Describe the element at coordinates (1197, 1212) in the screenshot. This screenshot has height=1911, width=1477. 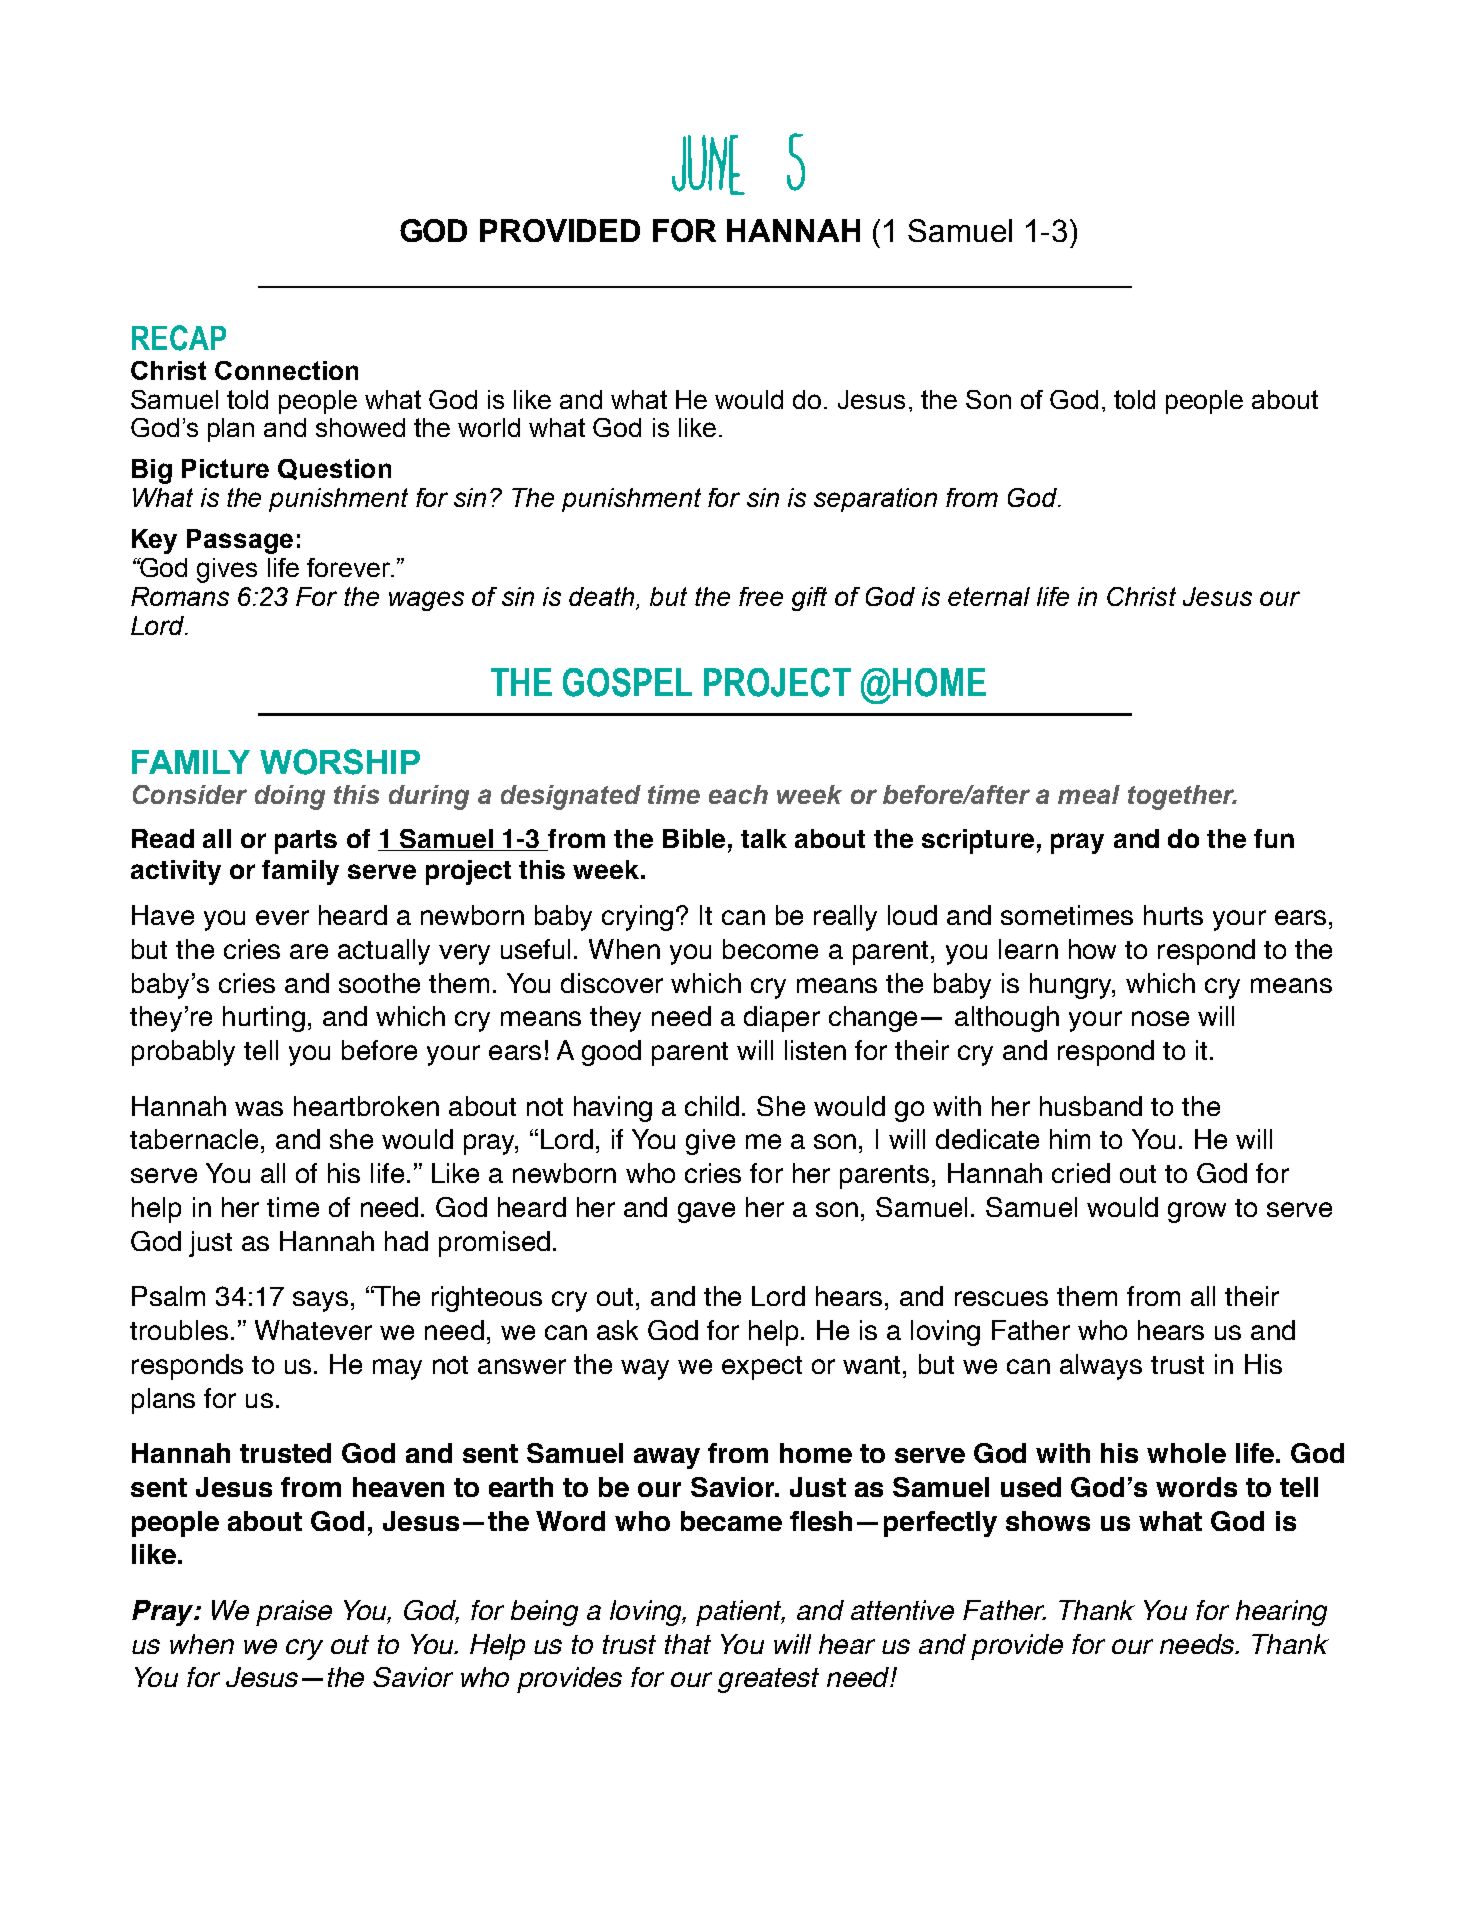
I see `grow` at that location.
